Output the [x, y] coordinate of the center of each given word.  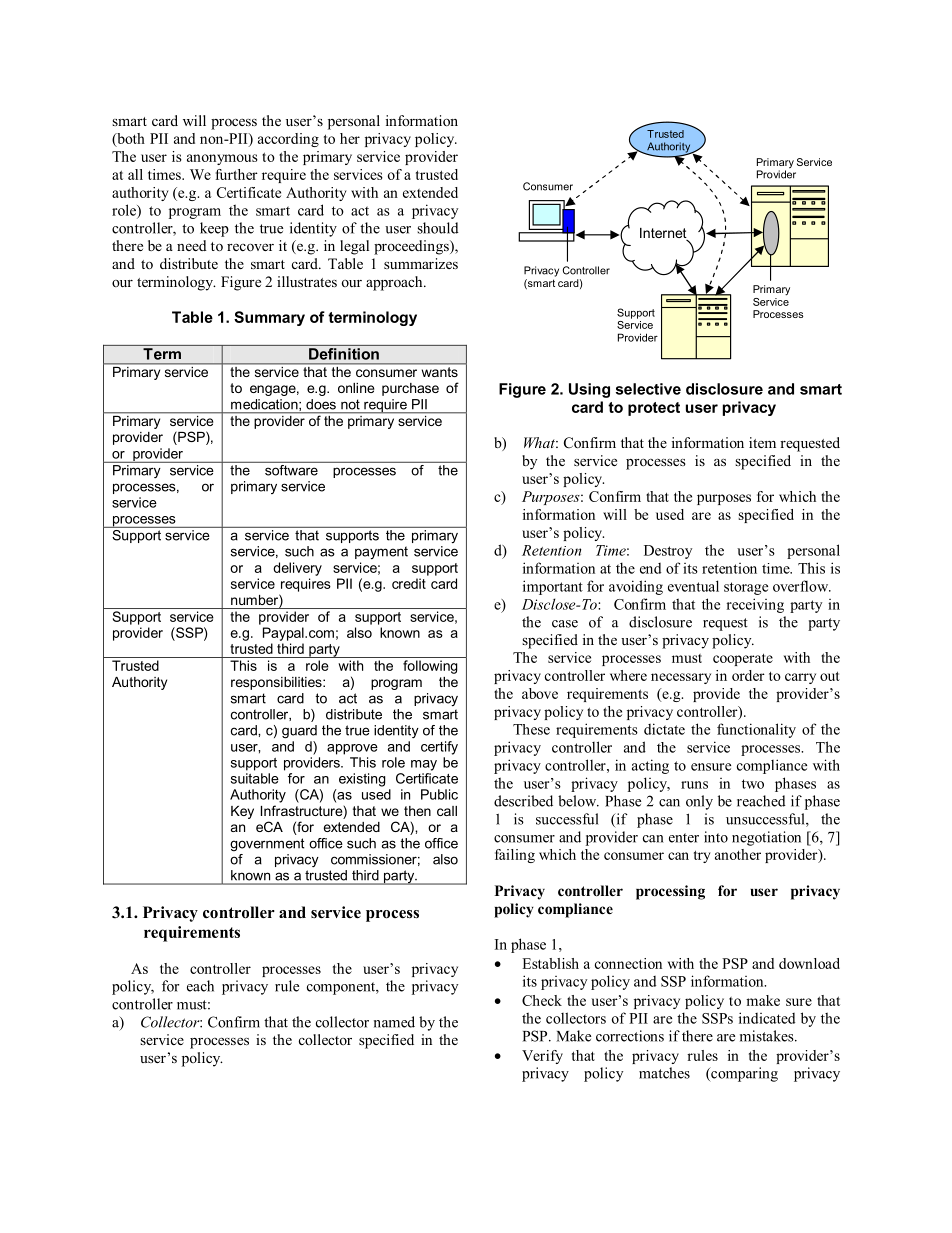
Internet [664, 234]
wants [440, 372]
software [291, 469]
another [738, 854]
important [553, 587]
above [540, 693]
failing [515, 856]
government [267, 844]
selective [648, 389]
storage [746, 588]
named [394, 1022]
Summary [269, 318]
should [438, 228]
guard [299, 732]
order [748, 675]
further [237, 174]
